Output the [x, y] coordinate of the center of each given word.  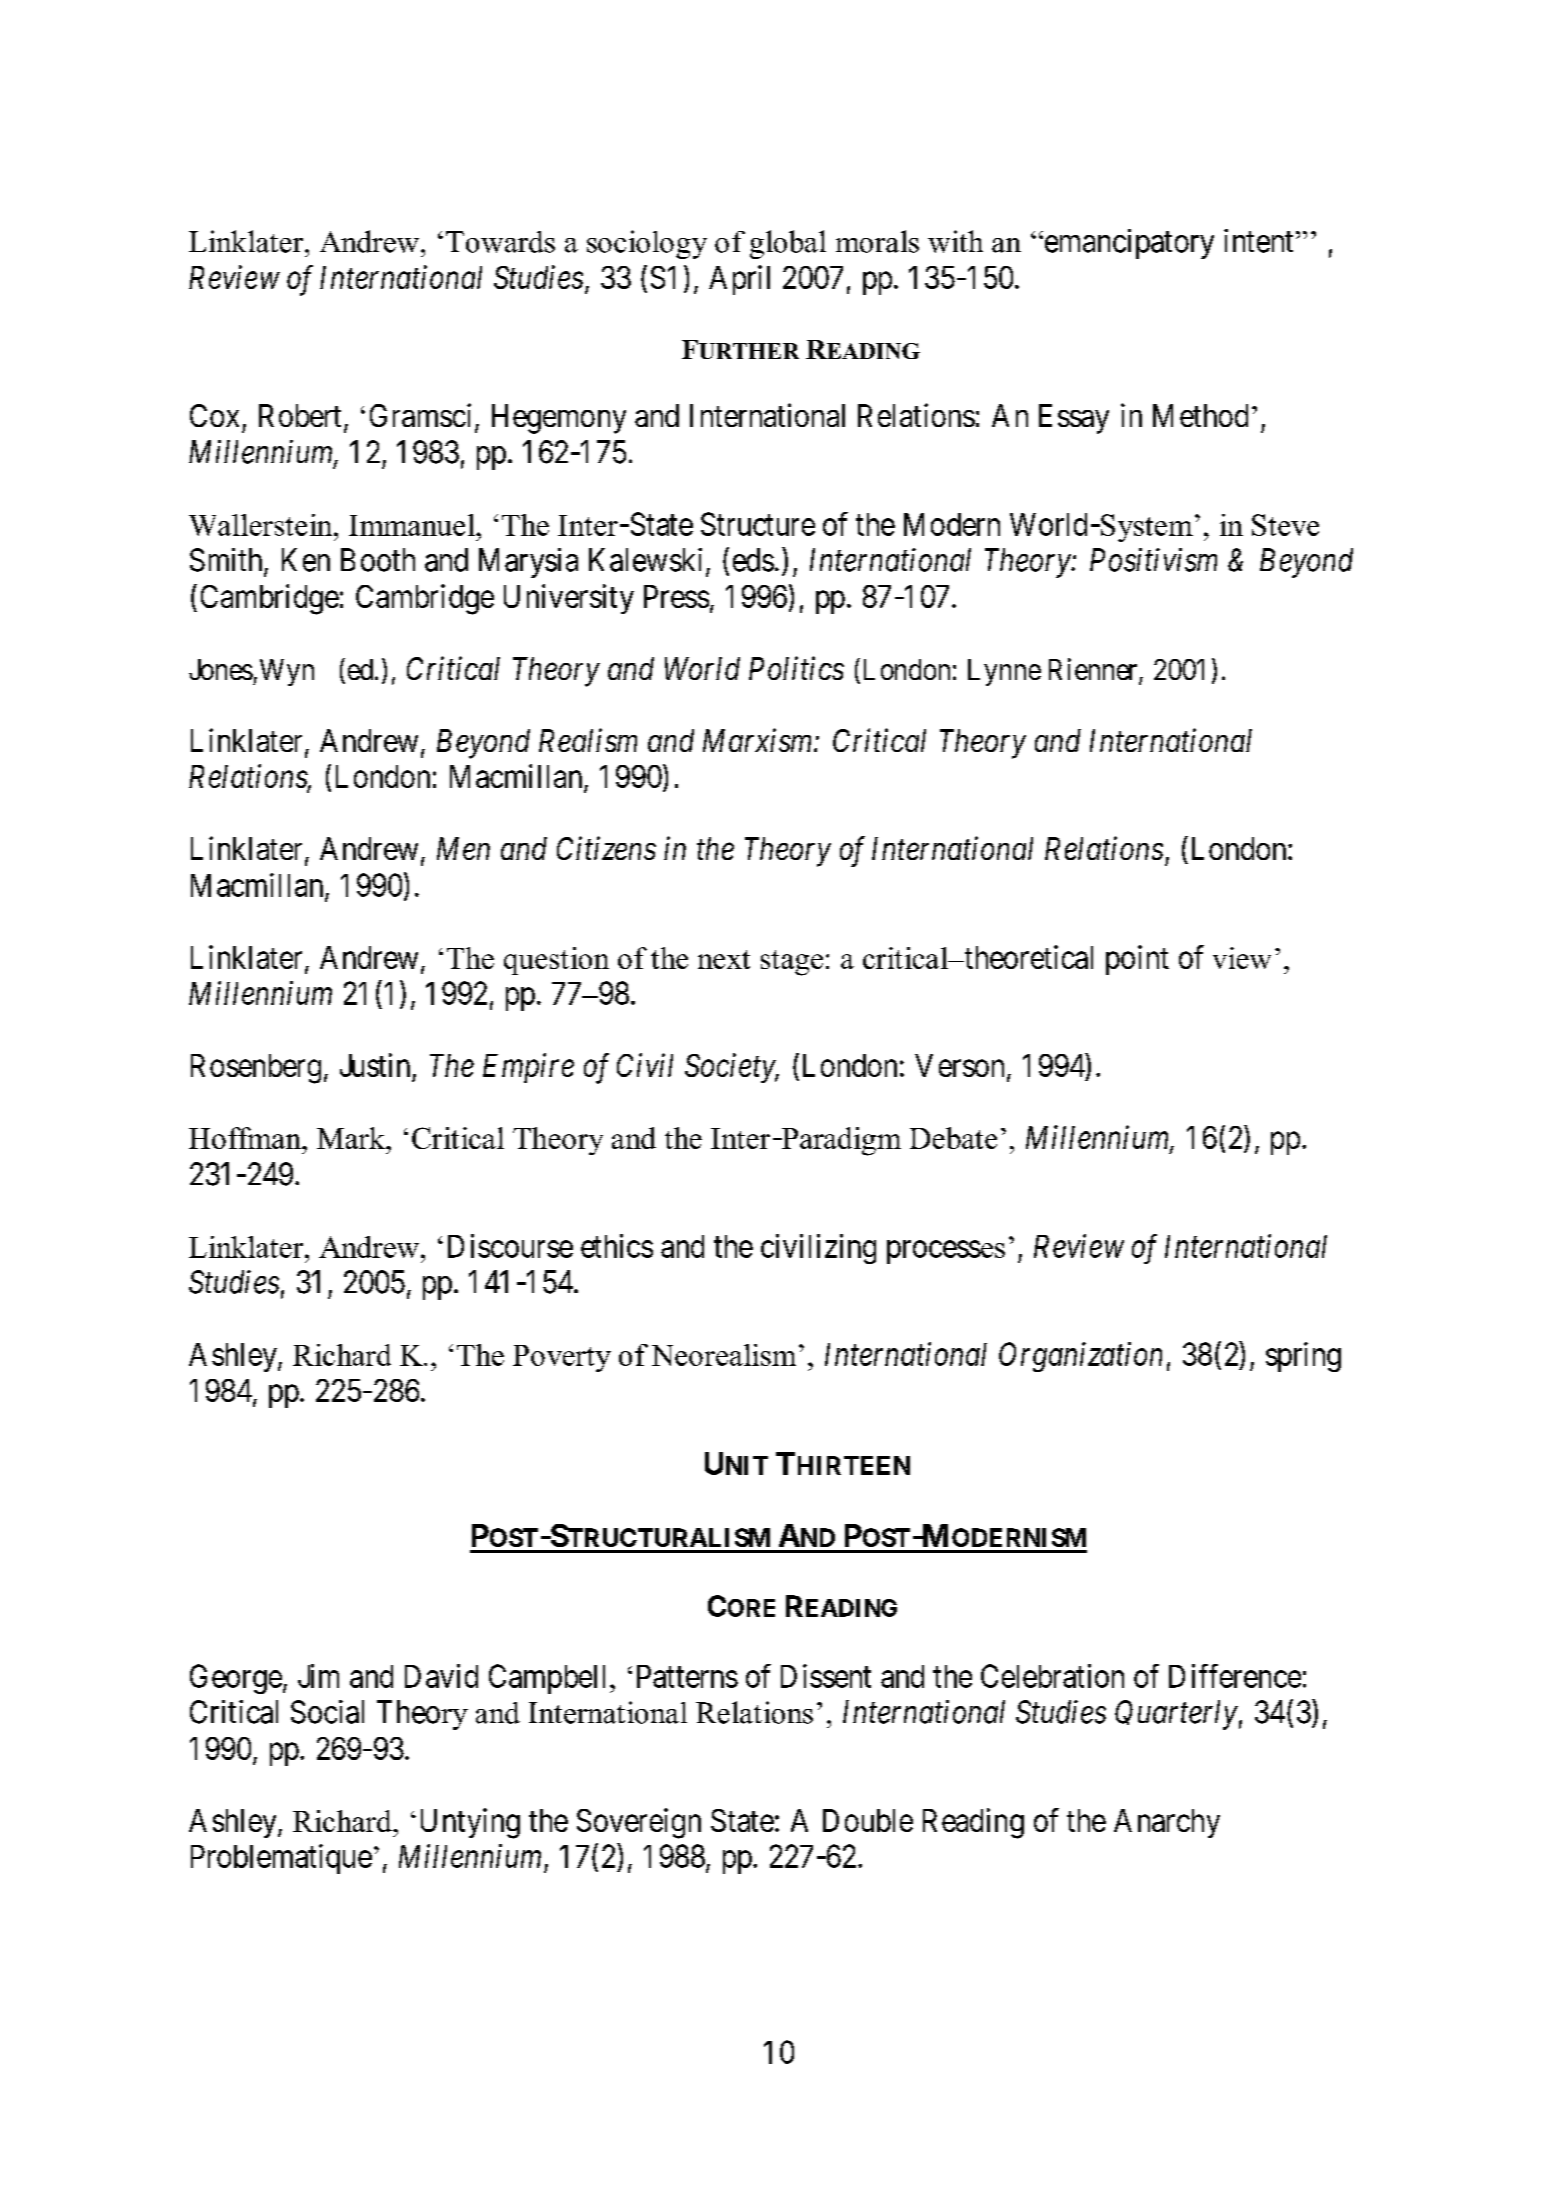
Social [327, 1712]
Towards [500, 242]
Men [463, 848]
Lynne [1004, 672]
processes [946, 1252]
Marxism [759, 740]
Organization [1080, 1357]
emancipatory [1128, 244]
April [739, 280]
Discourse [510, 1246]
